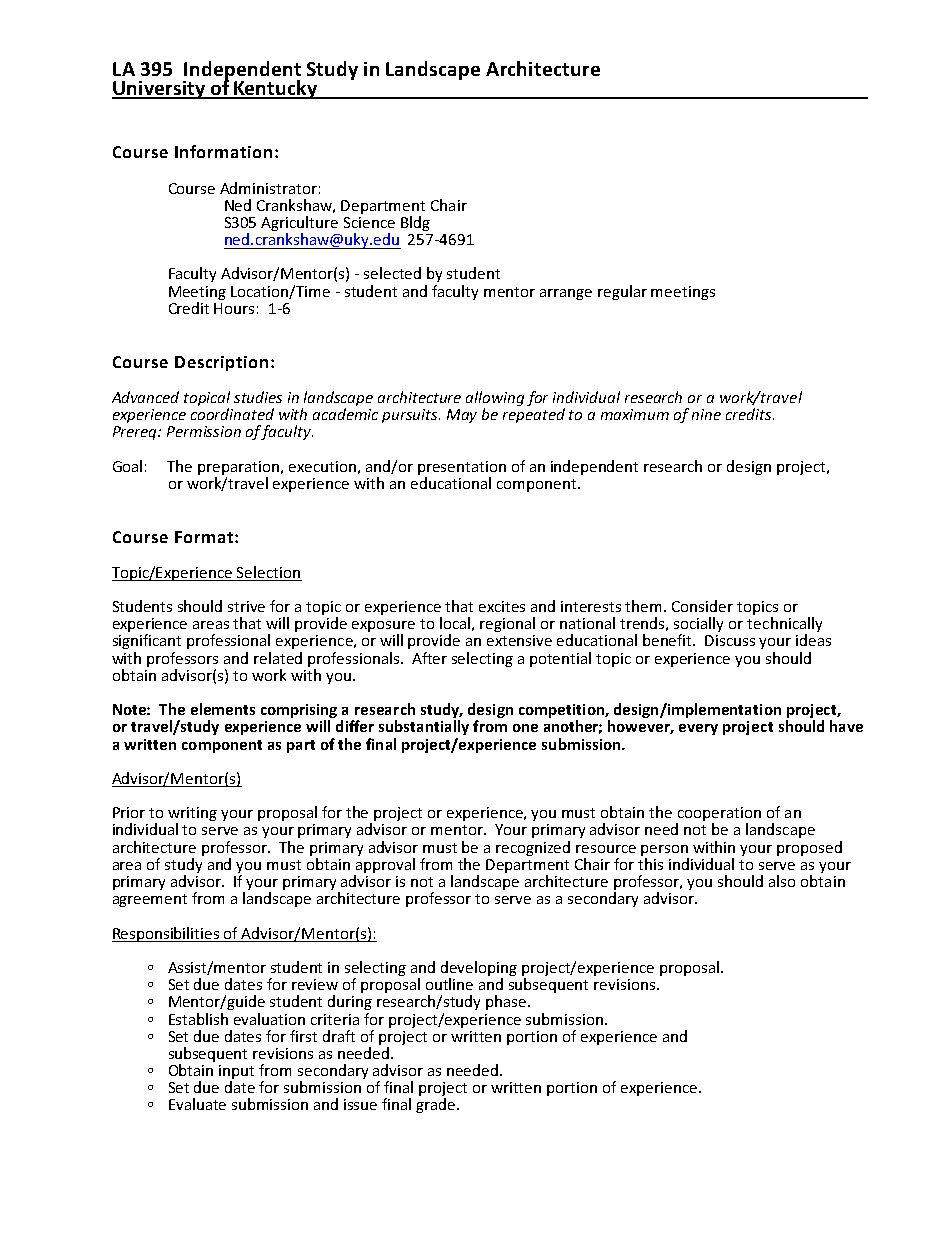  I want to click on input, so click(236, 1073).
